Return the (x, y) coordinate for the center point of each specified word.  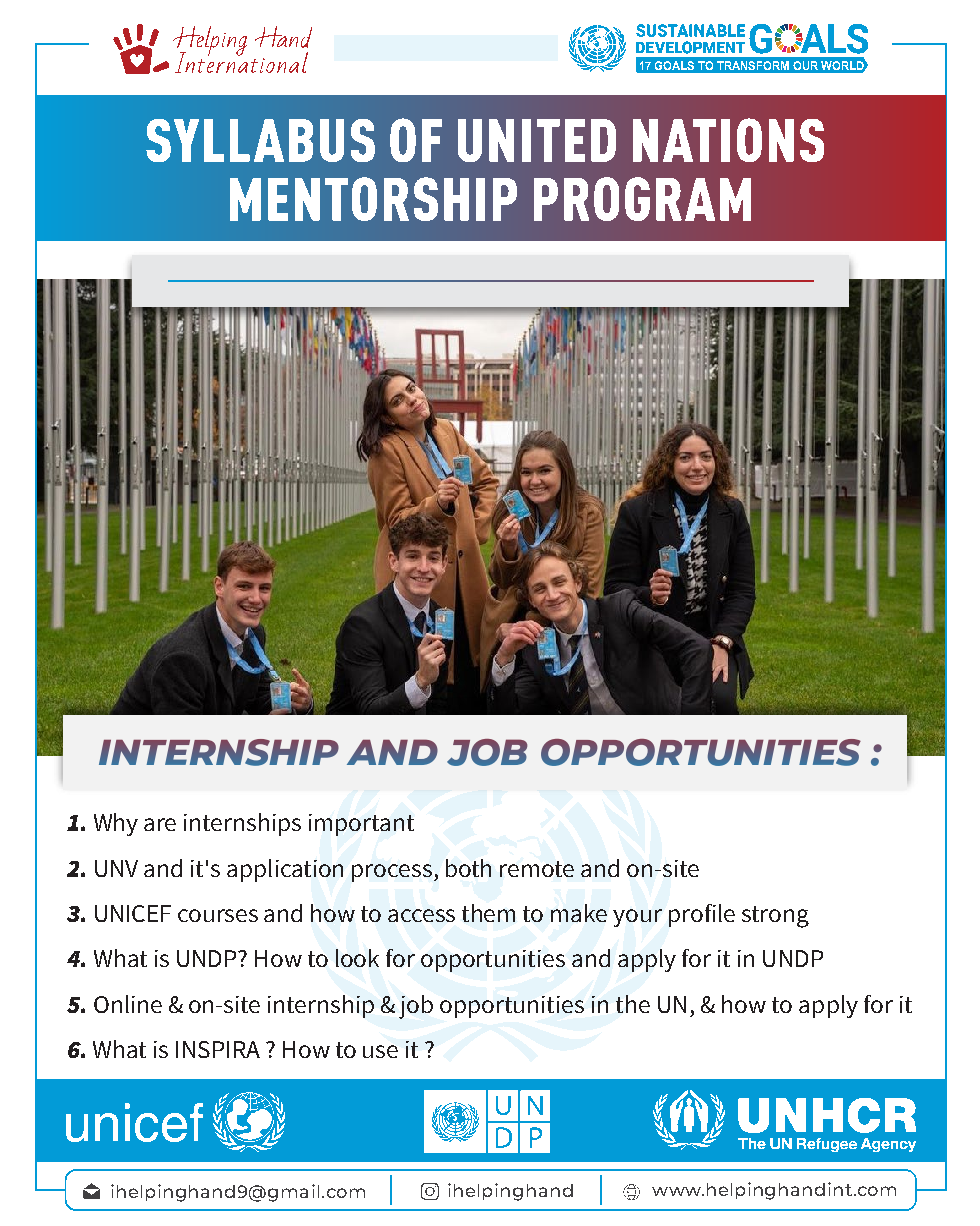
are (160, 824)
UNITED (537, 140)
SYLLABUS (260, 140)
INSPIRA (218, 1049)
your (637, 918)
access (421, 915)
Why (116, 824)
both (468, 868)
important (361, 825)
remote (537, 869)
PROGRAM (642, 199)
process (392, 873)
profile (702, 915)
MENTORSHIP (373, 199)
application (285, 870)
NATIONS (728, 140)
